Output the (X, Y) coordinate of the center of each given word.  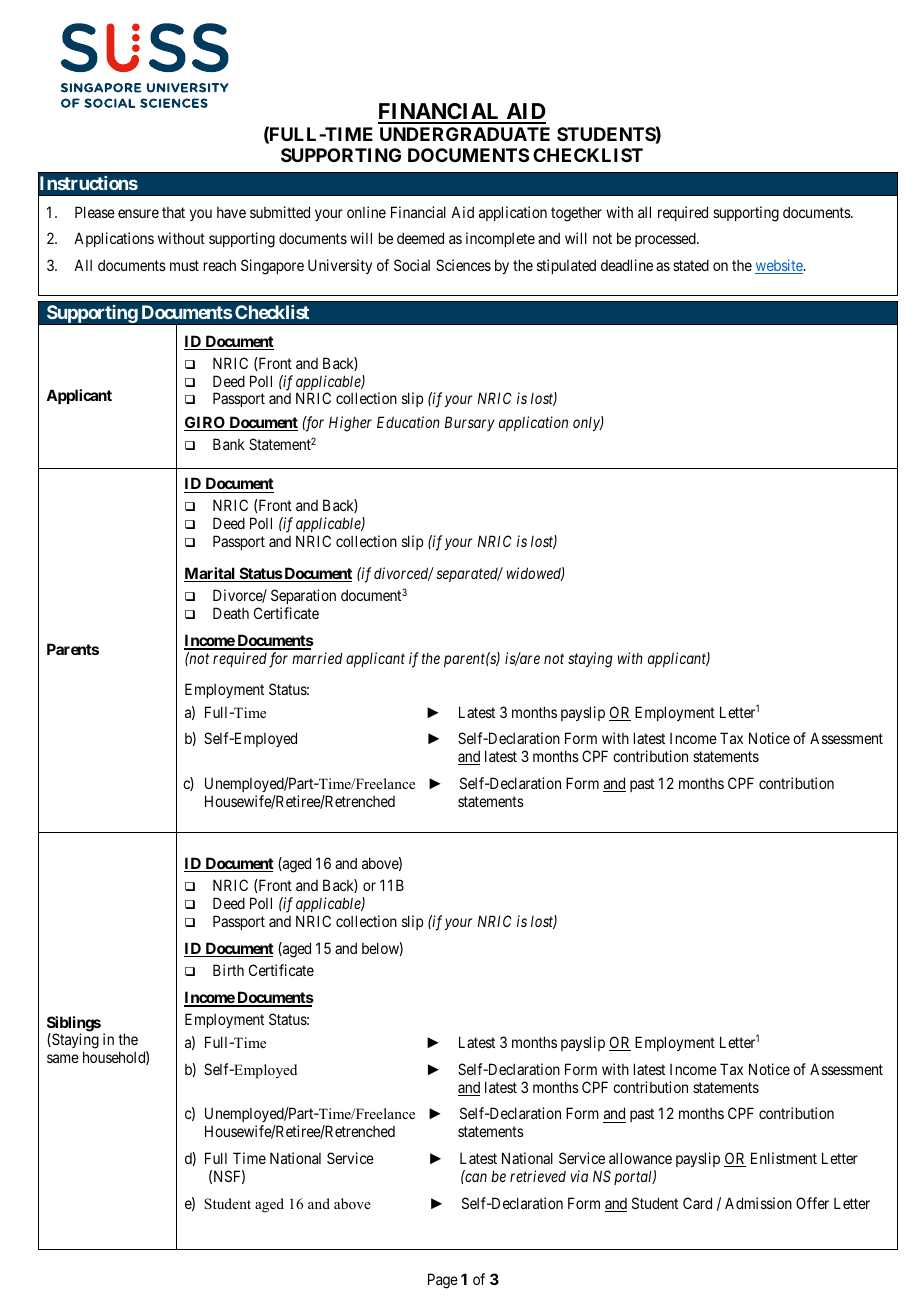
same (63, 1058)
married (317, 658)
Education (408, 422)
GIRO (205, 423)
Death (231, 613)
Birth (228, 970)
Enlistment (784, 1158)
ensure (138, 213)
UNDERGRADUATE (465, 134)
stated (691, 265)
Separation (303, 598)
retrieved (538, 1176)
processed (666, 239)
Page (443, 1281)
